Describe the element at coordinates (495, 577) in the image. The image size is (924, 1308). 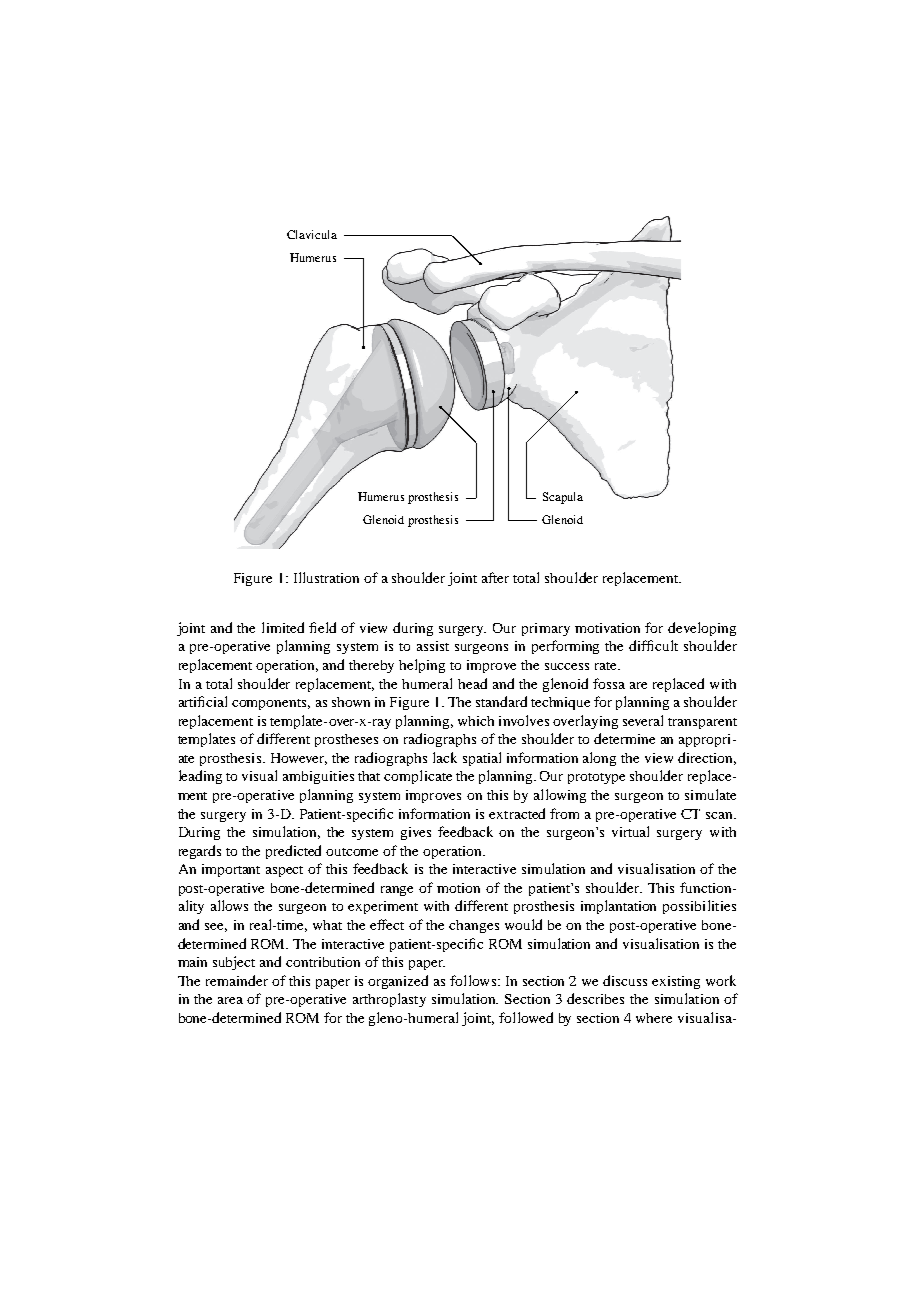
I see `after` at that location.
